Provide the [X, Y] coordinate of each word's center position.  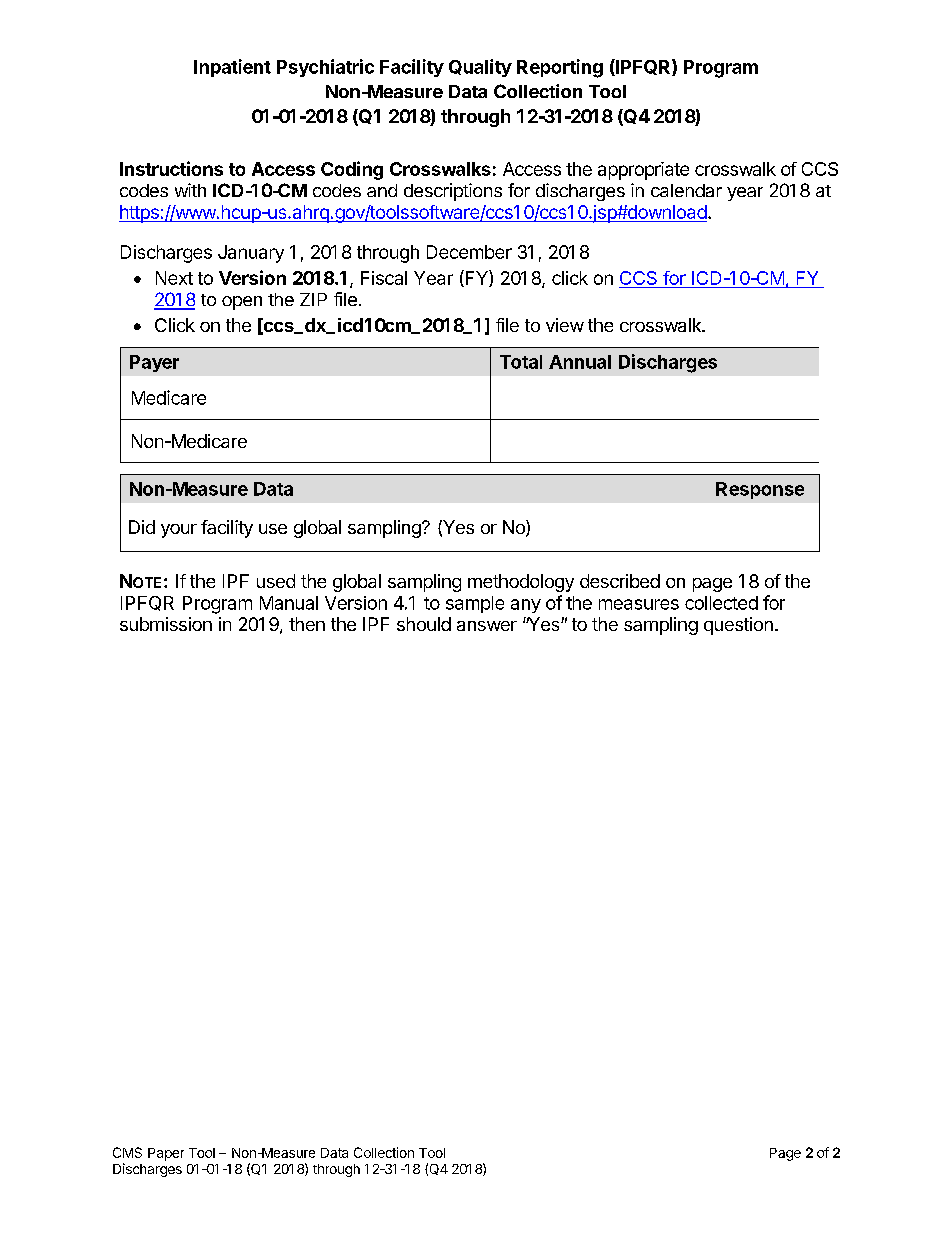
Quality [480, 68]
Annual [580, 362]
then [307, 624]
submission [166, 624]
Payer [154, 363]
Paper [166, 1154]
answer [487, 626]
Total [521, 362]
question [738, 626]
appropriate [643, 171]
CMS [127, 1152]
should [424, 624]
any [526, 606]
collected [721, 603]
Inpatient [232, 68]
